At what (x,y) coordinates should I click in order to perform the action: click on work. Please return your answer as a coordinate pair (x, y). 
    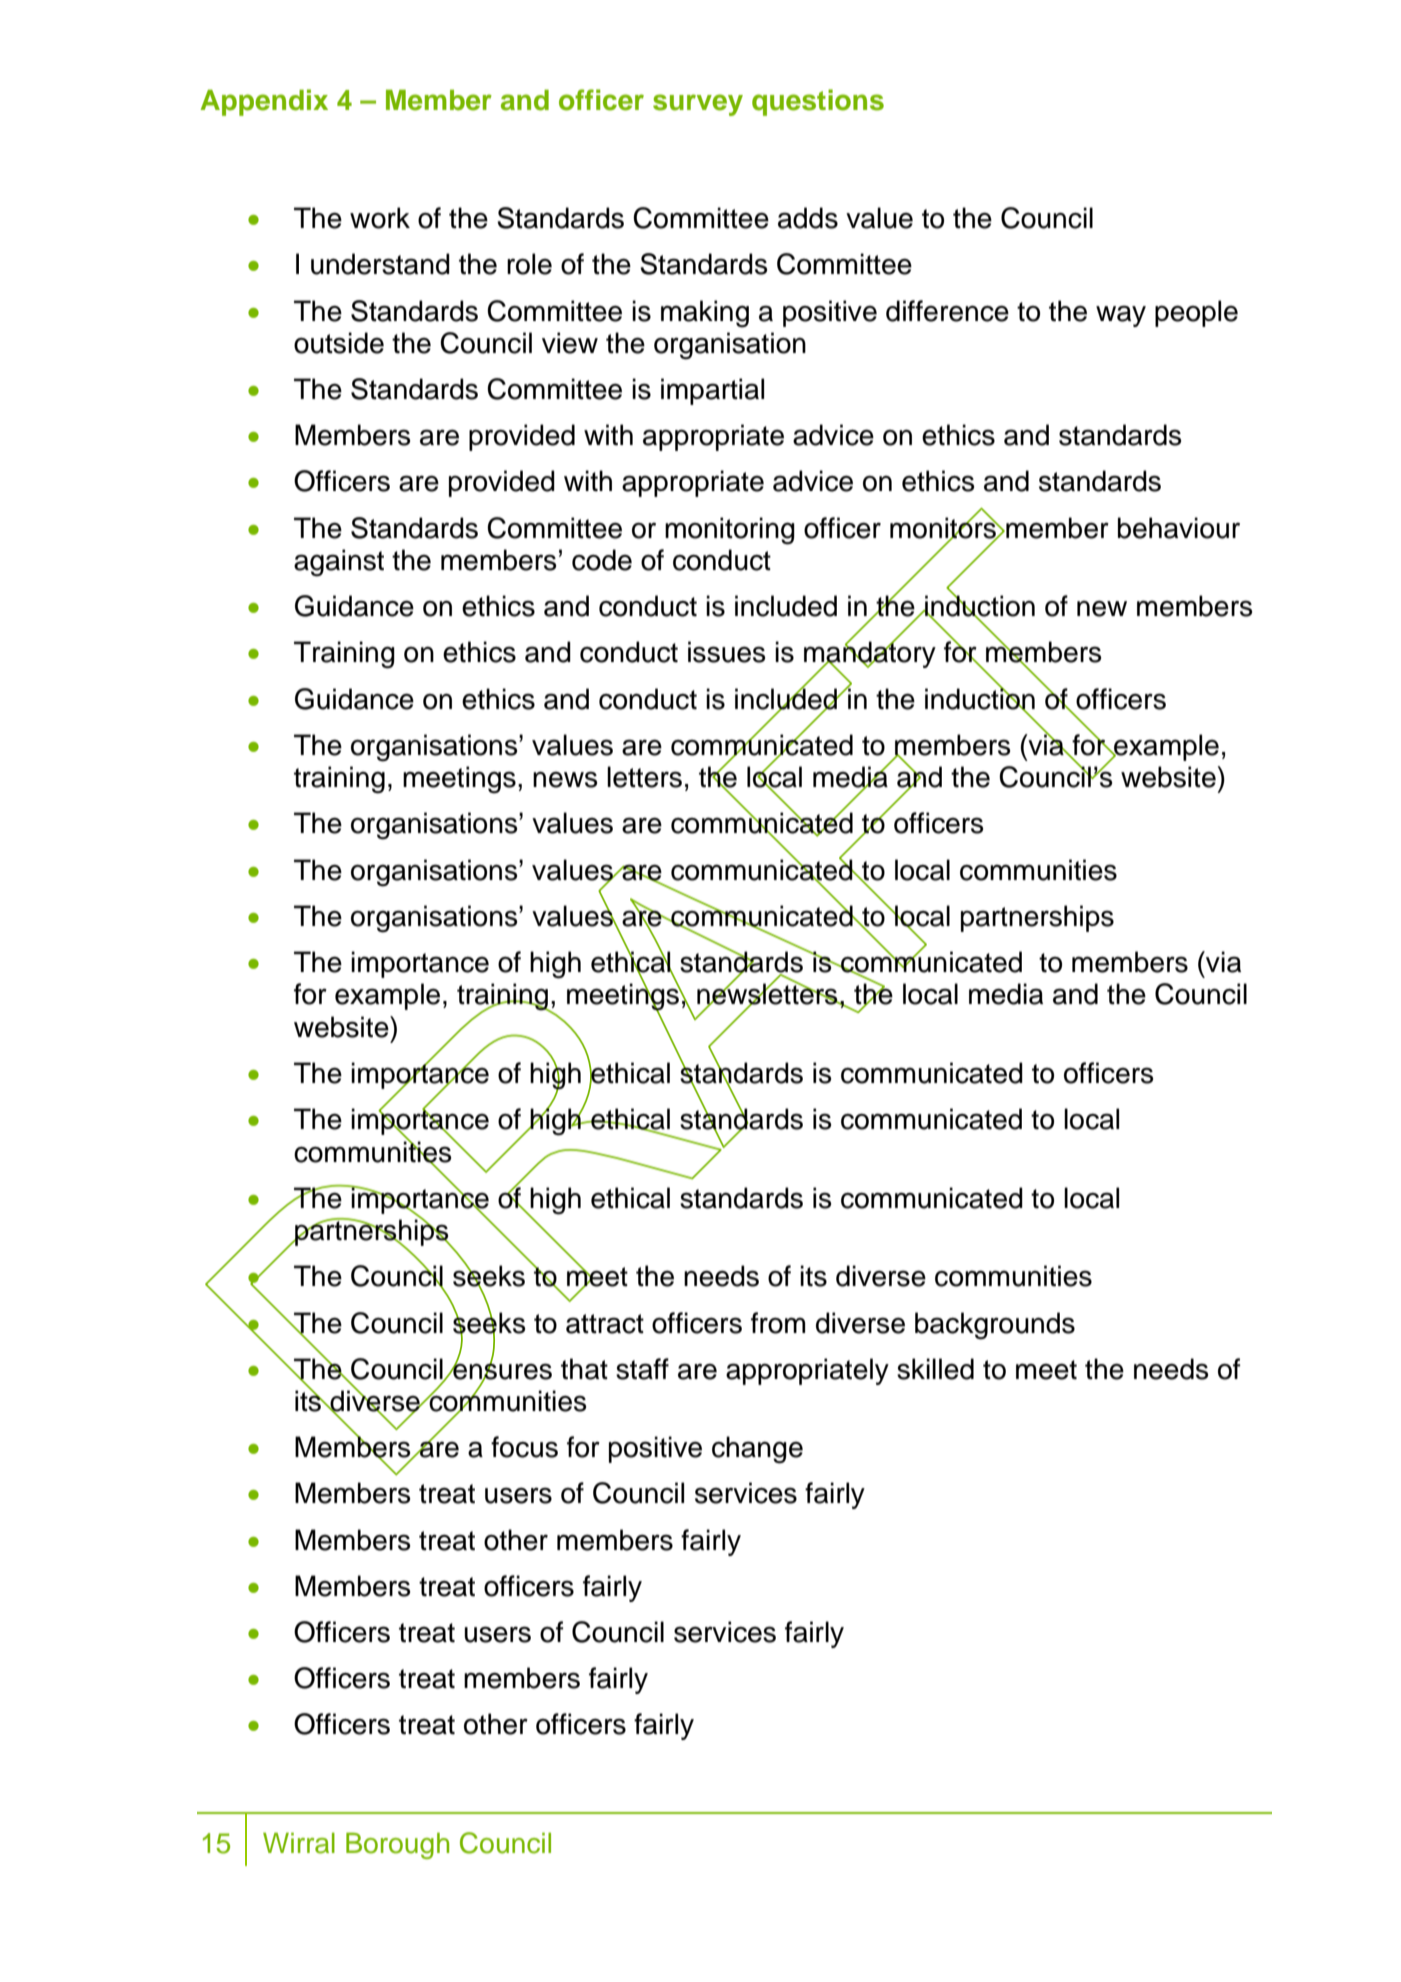
    Looking at the image, I should click on (380, 218).
